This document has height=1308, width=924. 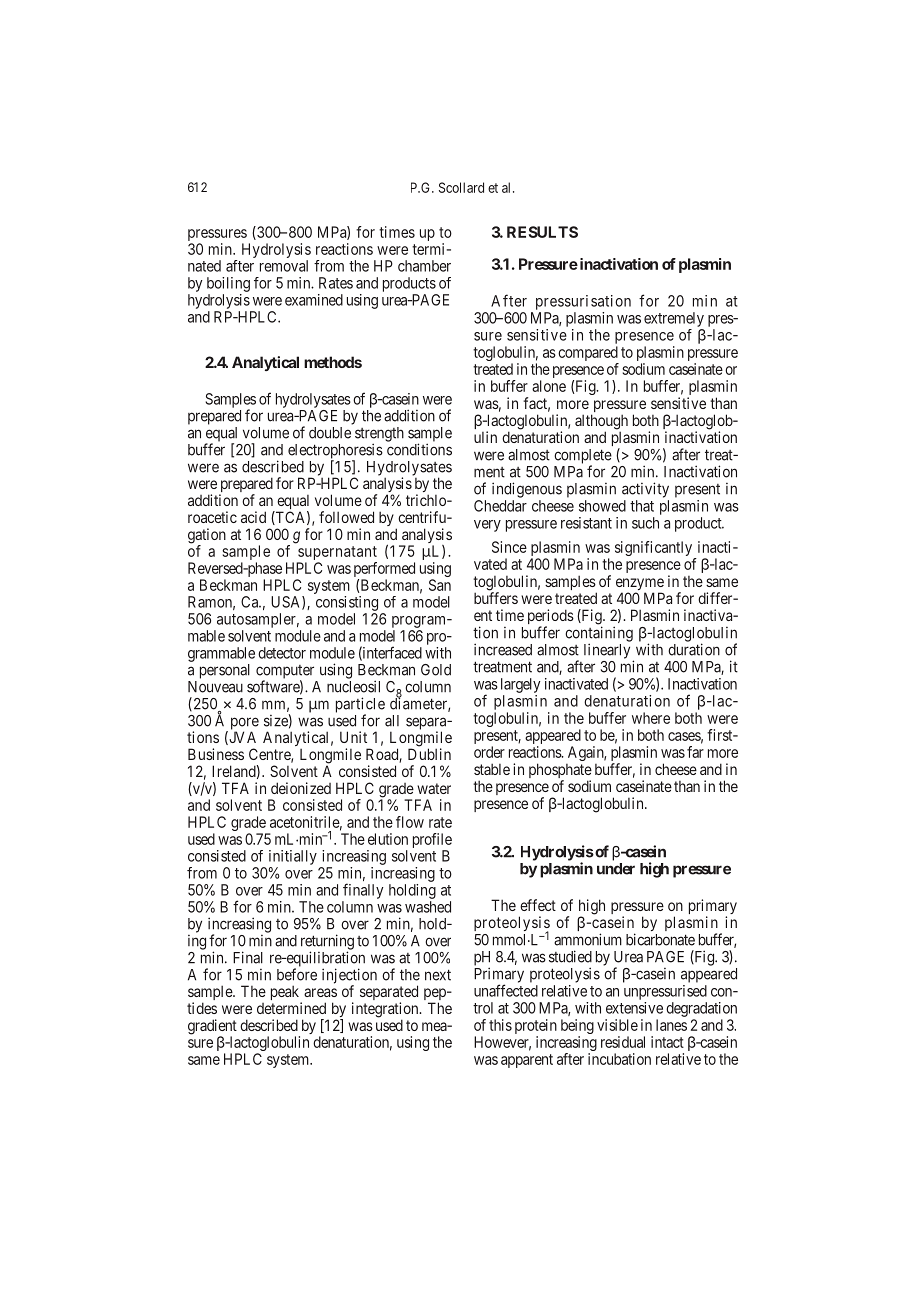 I want to click on very, so click(x=487, y=526).
